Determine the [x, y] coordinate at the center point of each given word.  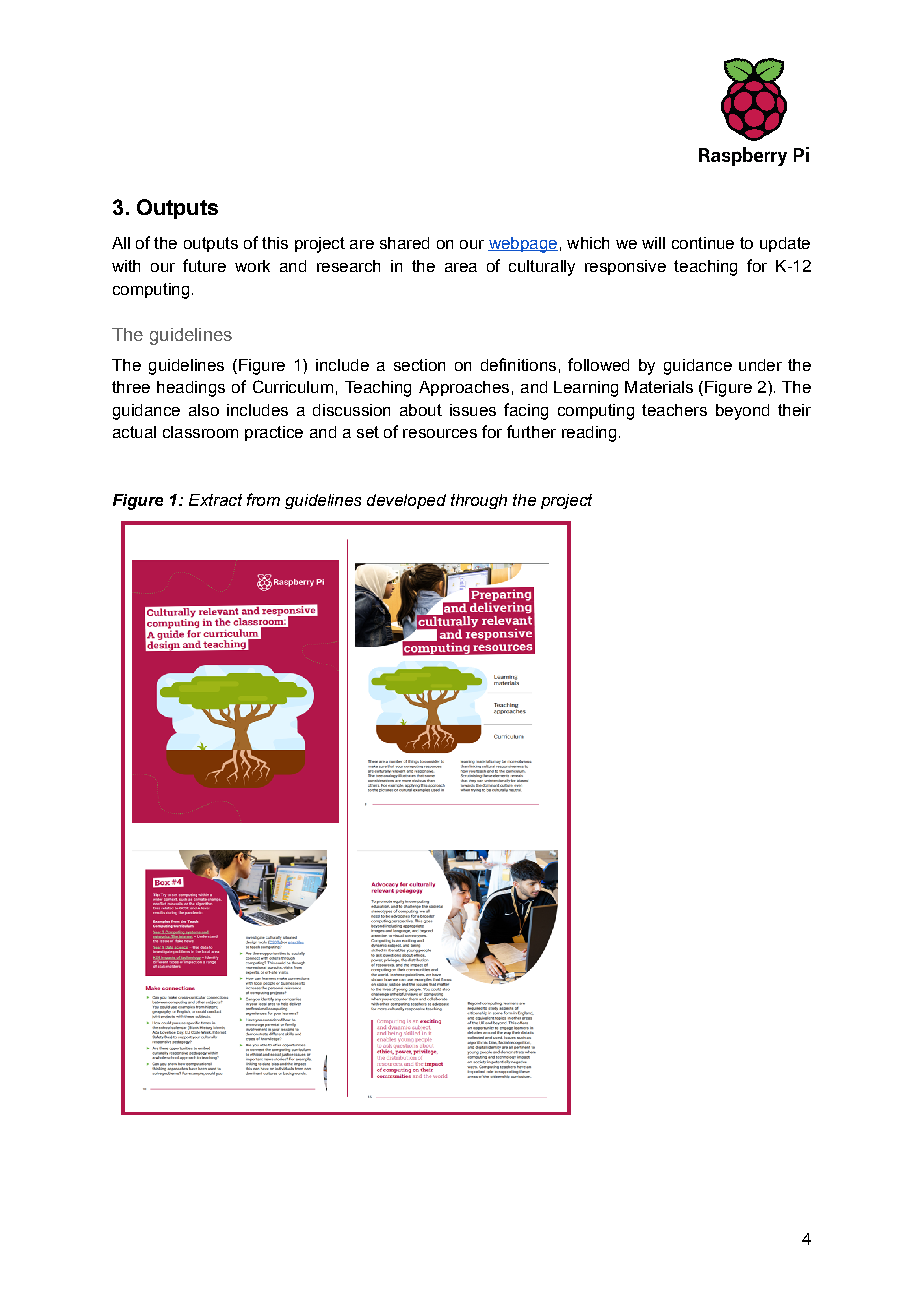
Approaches [464, 388]
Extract [215, 500]
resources [440, 433]
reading [589, 434]
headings [191, 389]
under [760, 365]
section [419, 365]
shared [404, 243]
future [204, 265]
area [461, 267]
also [204, 410]
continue [703, 243]
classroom [200, 432]
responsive [625, 267]
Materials [659, 387]
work [252, 266]
